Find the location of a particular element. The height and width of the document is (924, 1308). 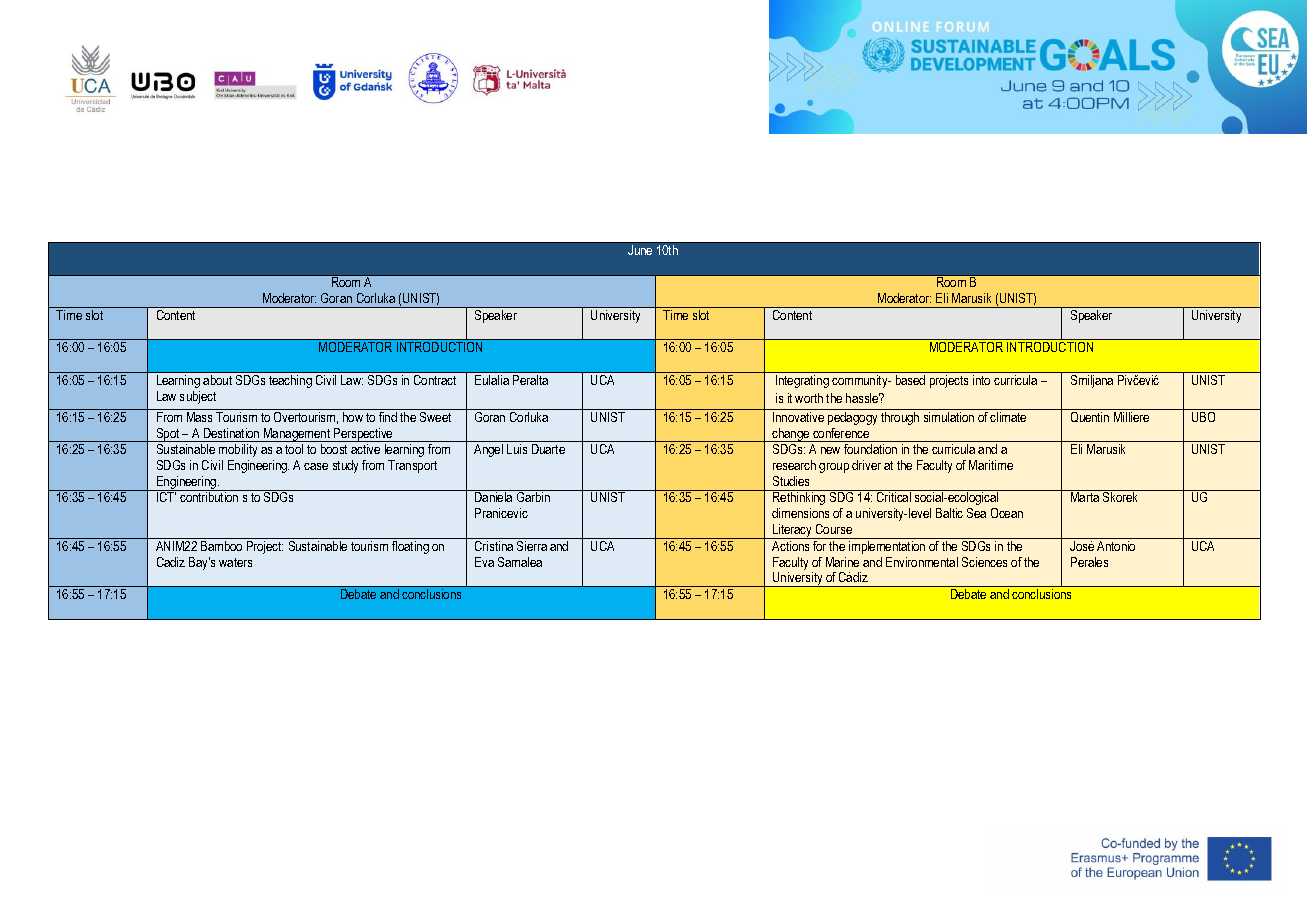

research is located at coordinates (794, 465).
